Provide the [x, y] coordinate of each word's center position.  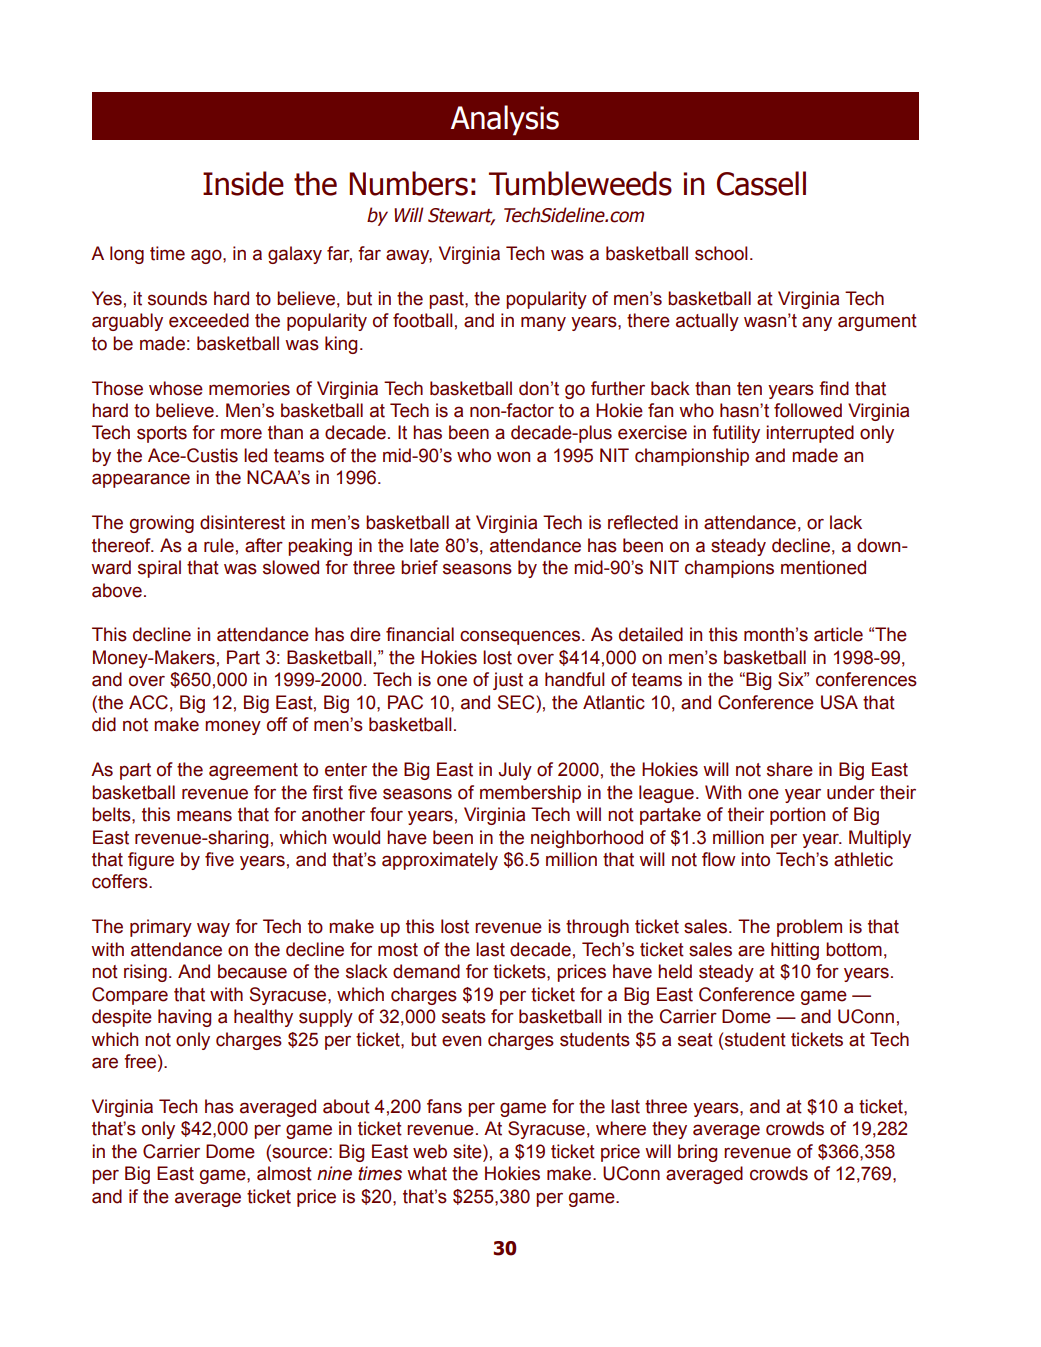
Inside [243, 183]
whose [176, 388]
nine [334, 1173]
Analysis [505, 120]
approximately [440, 861]
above [117, 590]
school [721, 253]
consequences [521, 637]
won [513, 457]
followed [808, 410]
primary [161, 928]
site [468, 1151]
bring [697, 1153]
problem [809, 928]
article [838, 634]
